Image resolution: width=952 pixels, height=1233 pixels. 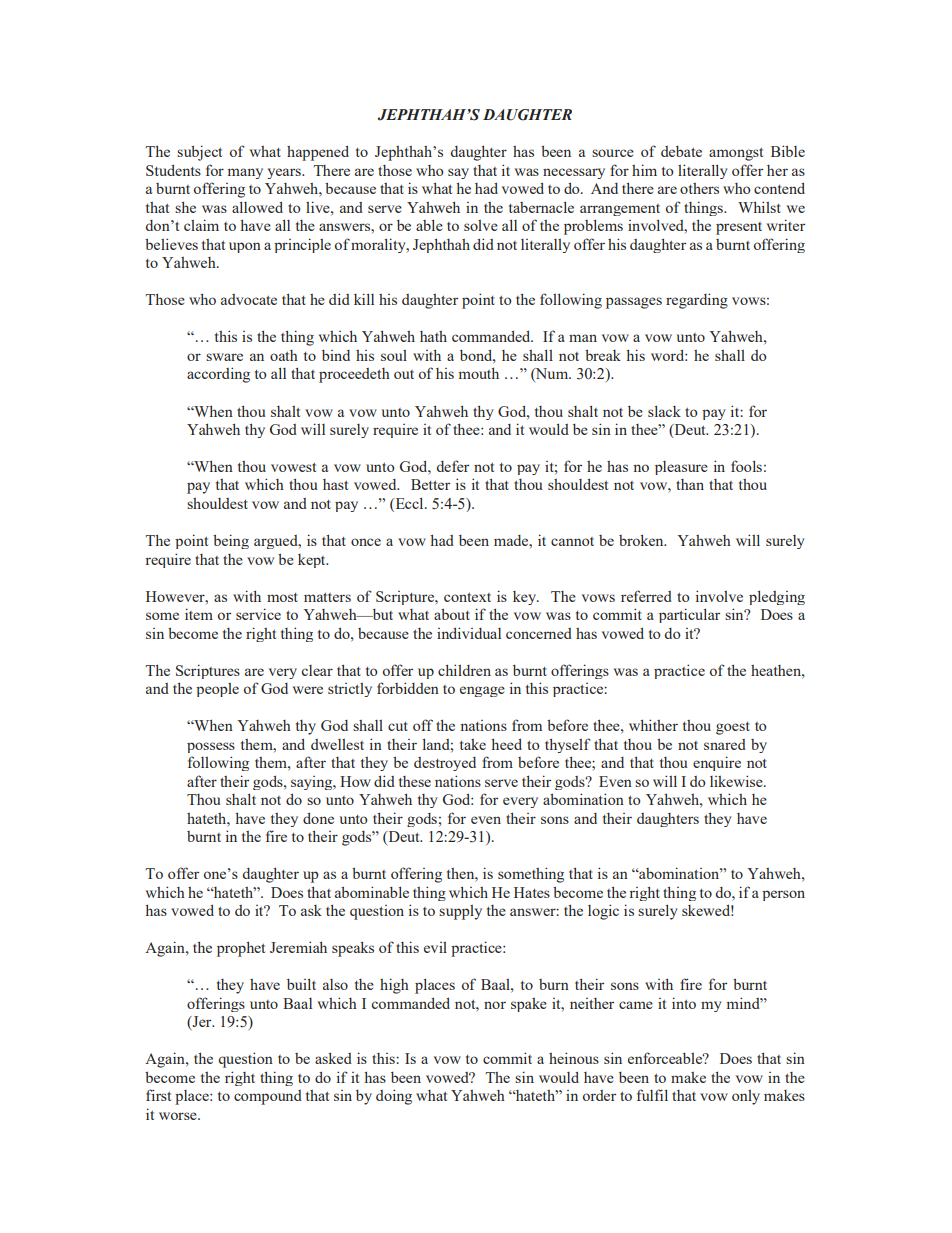 What do you see at coordinates (245, 173) in the page?
I see `many` at bounding box center [245, 173].
